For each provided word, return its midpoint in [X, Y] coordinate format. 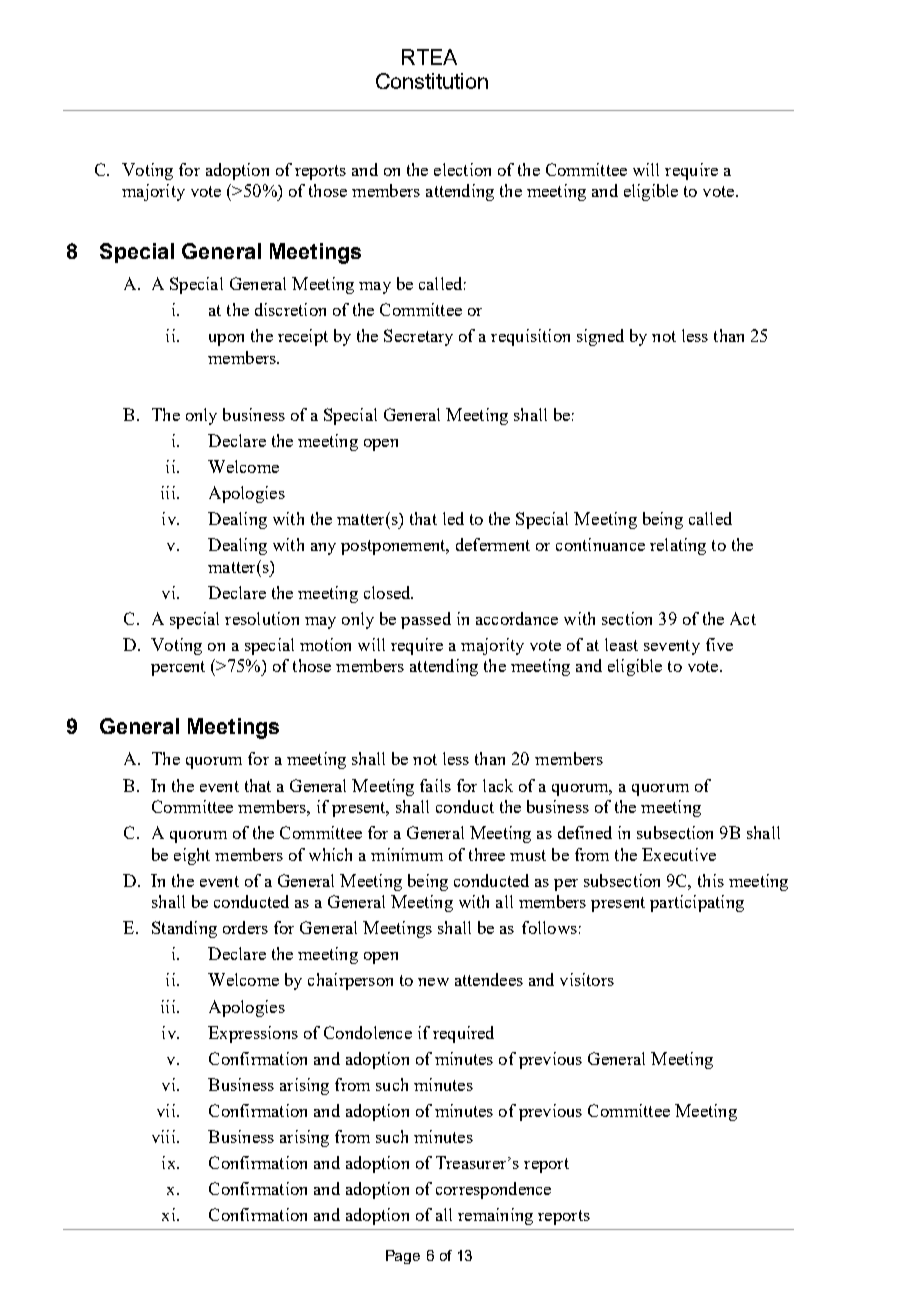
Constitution [432, 81]
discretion [290, 309]
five [719, 644]
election [462, 169]
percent [178, 668]
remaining [495, 1216]
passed [426, 620]
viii [165, 1136]
